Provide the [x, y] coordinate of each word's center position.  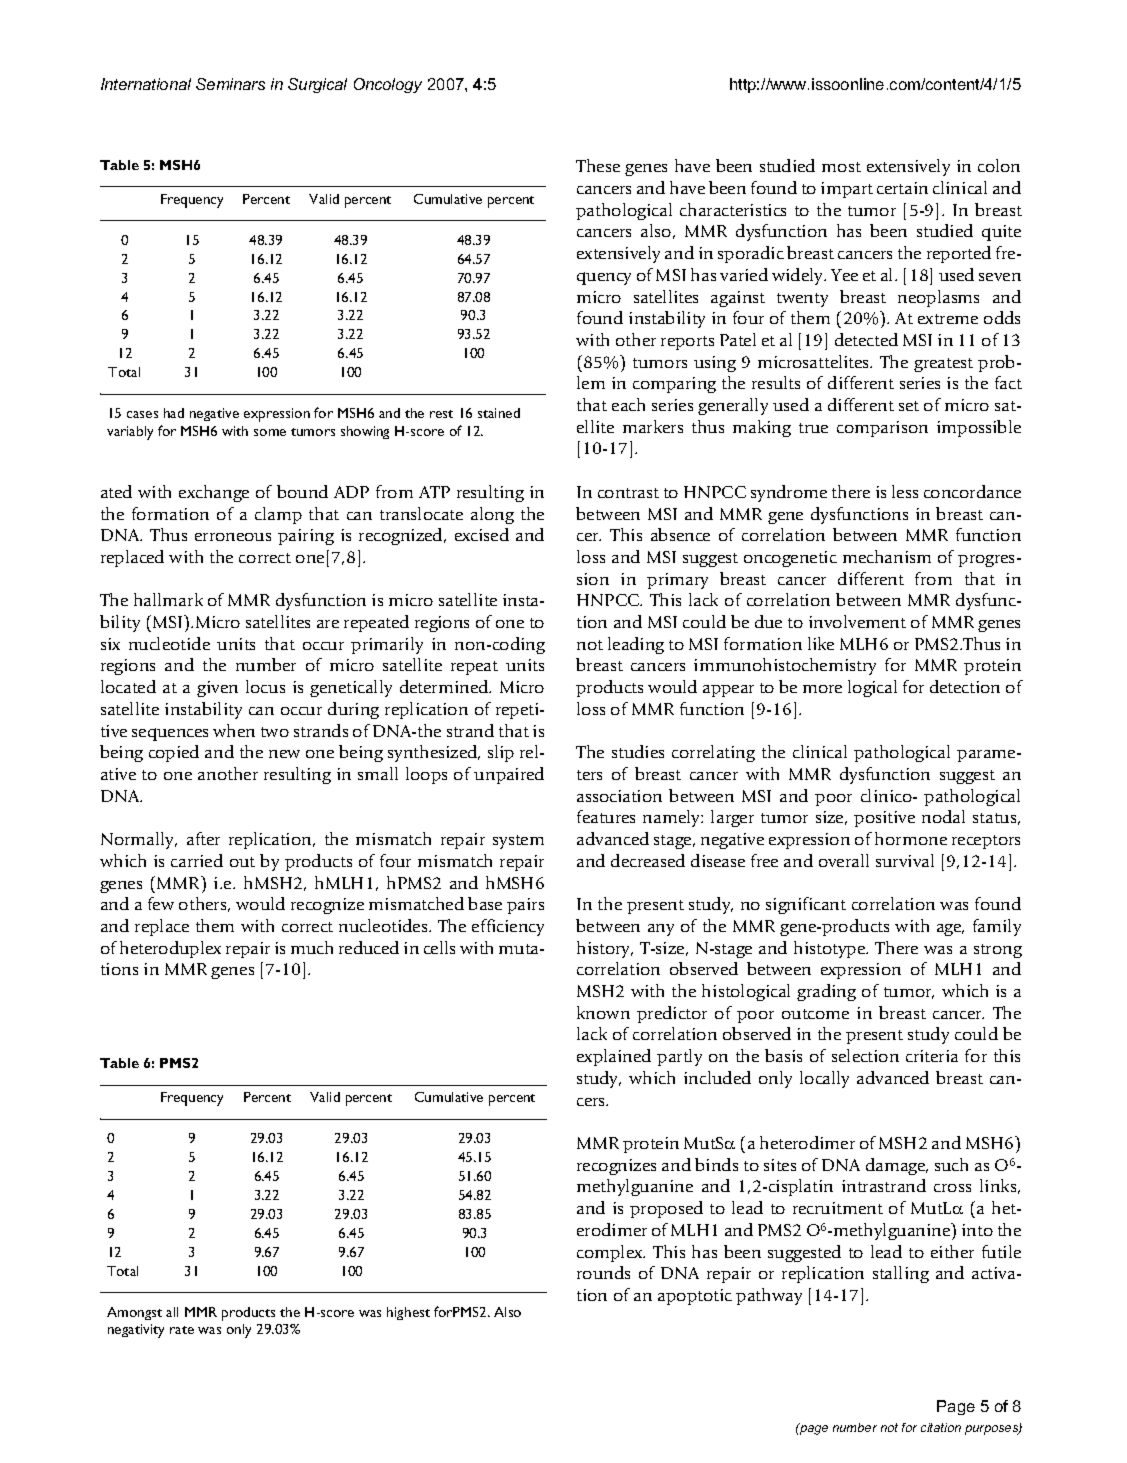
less [905, 491]
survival [905, 860]
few [161, 903]
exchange [214, 493]
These [598, 165]
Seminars [230, 84]
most [841, 167]
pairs [525, 906]
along [492, 515]
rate [182, 1330]
